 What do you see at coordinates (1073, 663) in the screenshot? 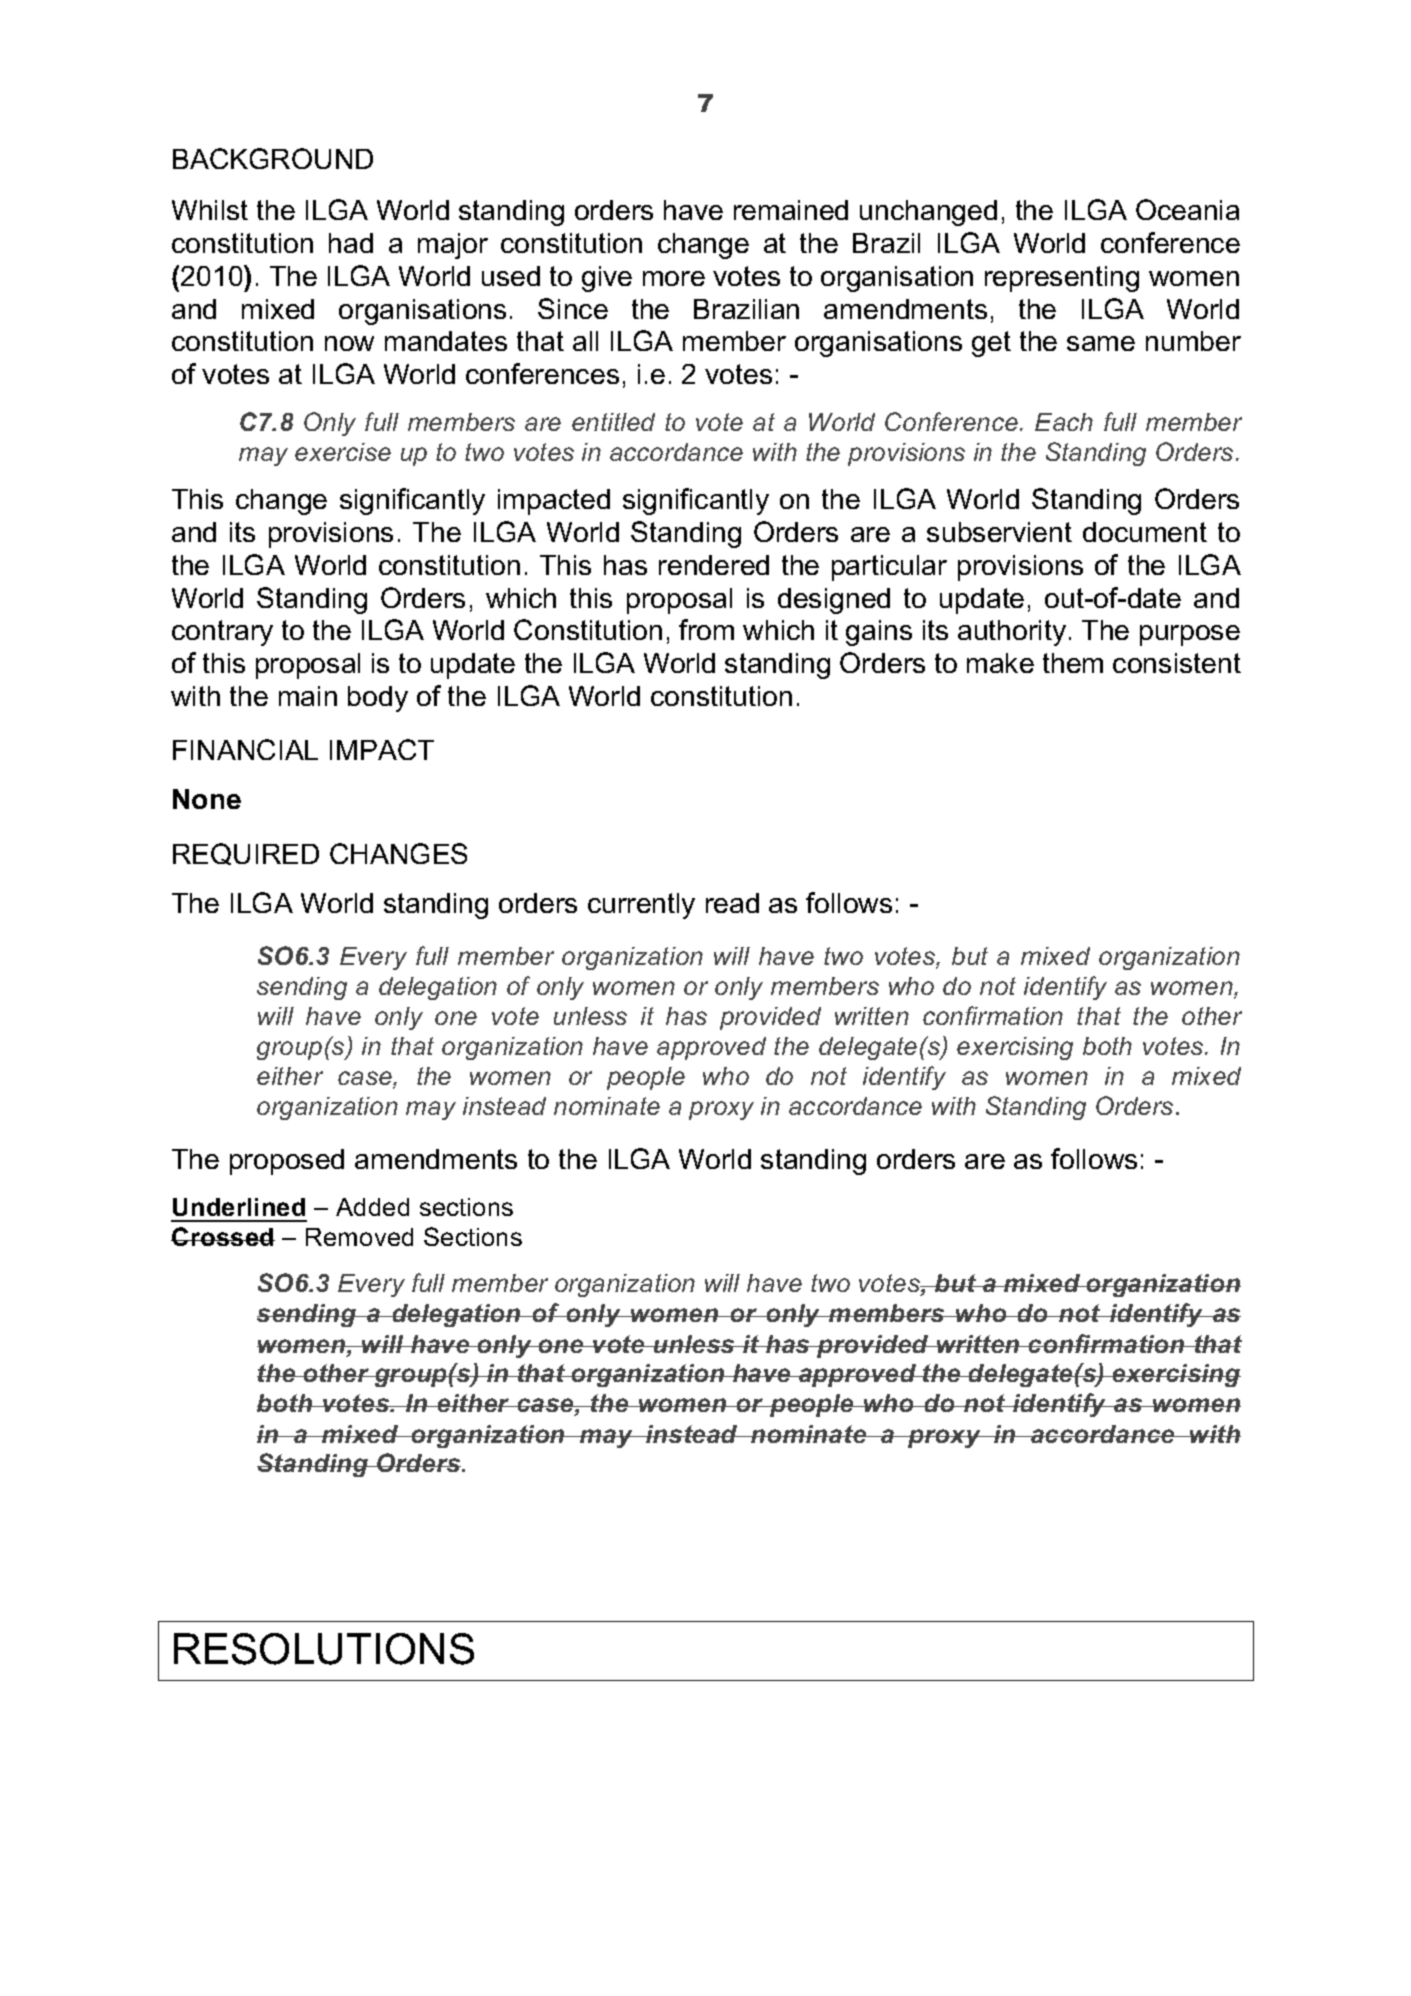
I see `them` at bounding box center [1073, 663].
